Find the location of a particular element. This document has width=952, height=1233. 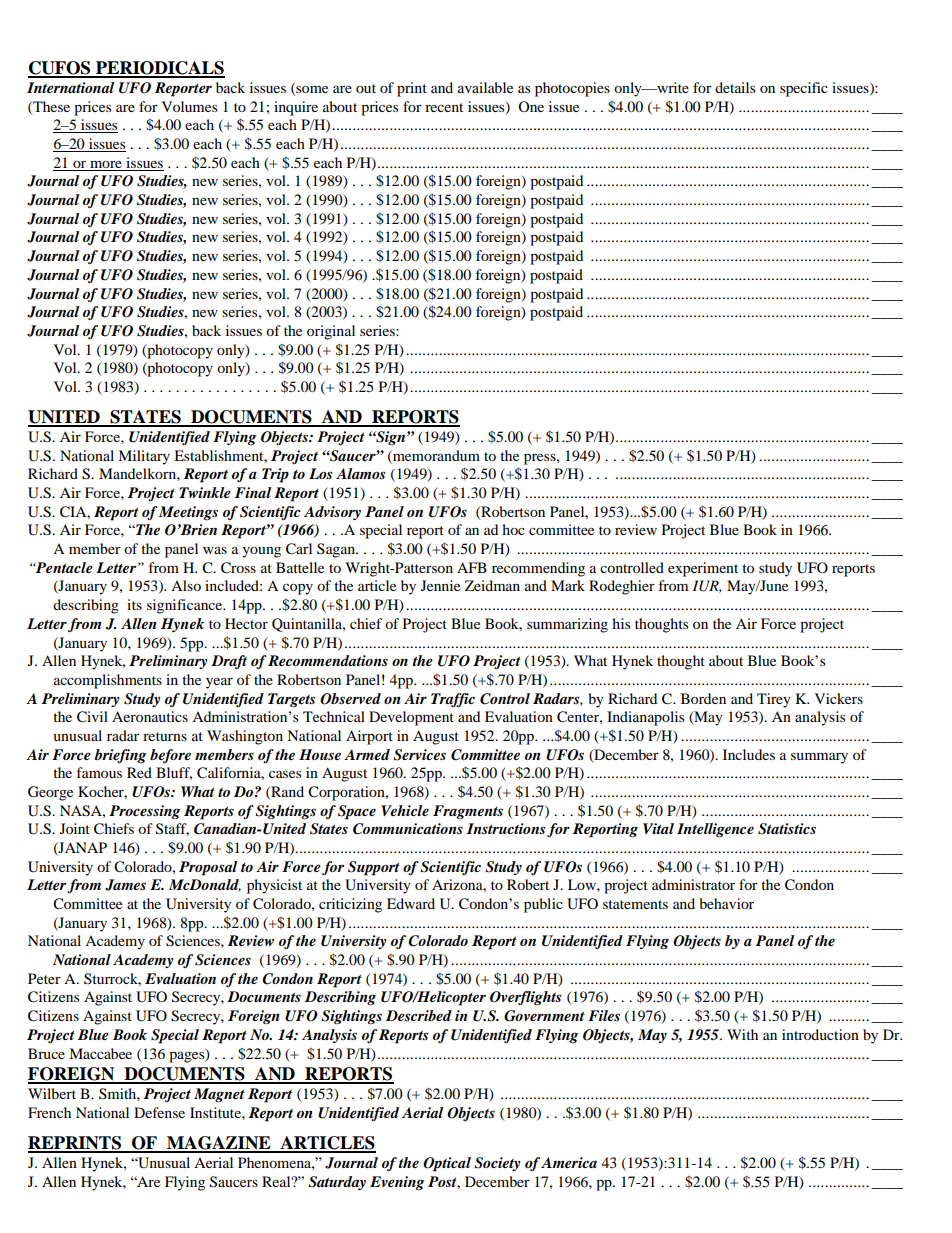

recent is located at coordinates (444, 107).
